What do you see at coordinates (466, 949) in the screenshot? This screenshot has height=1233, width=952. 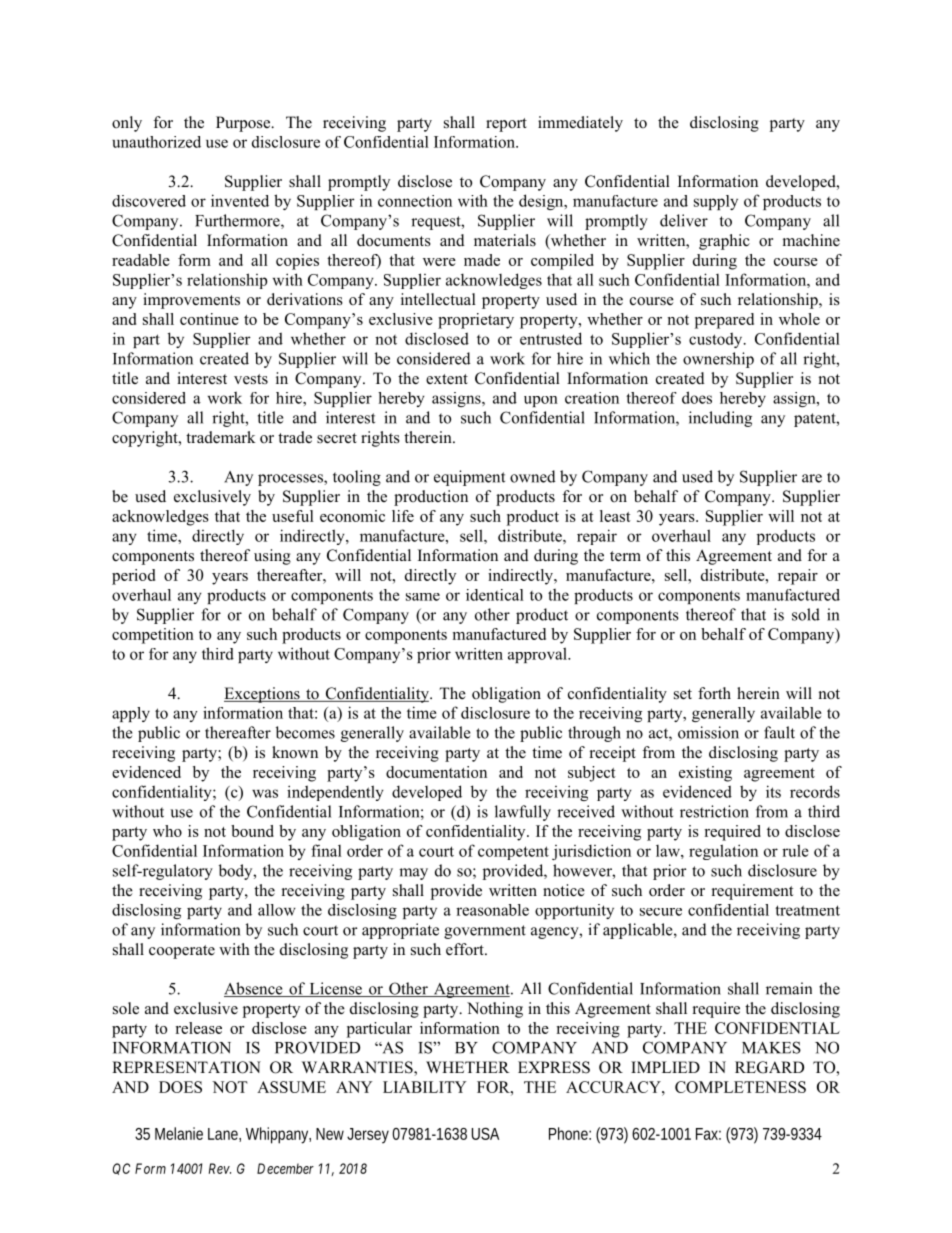 I see `effort` at bounding box center [466, 949].
